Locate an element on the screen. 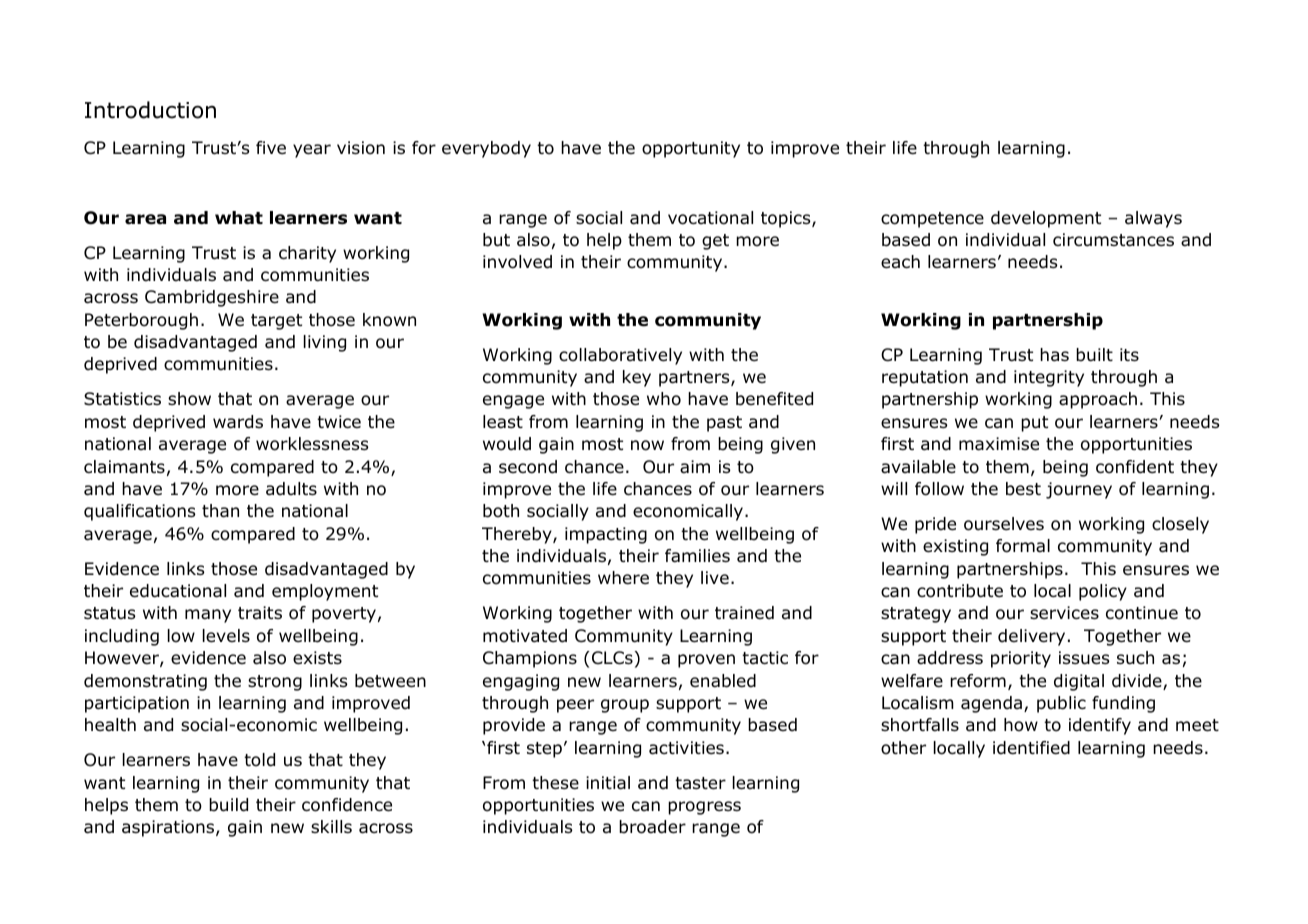 The height and width of the screenshot is (924, 1308). educational is located at coordinates (178, 591).
